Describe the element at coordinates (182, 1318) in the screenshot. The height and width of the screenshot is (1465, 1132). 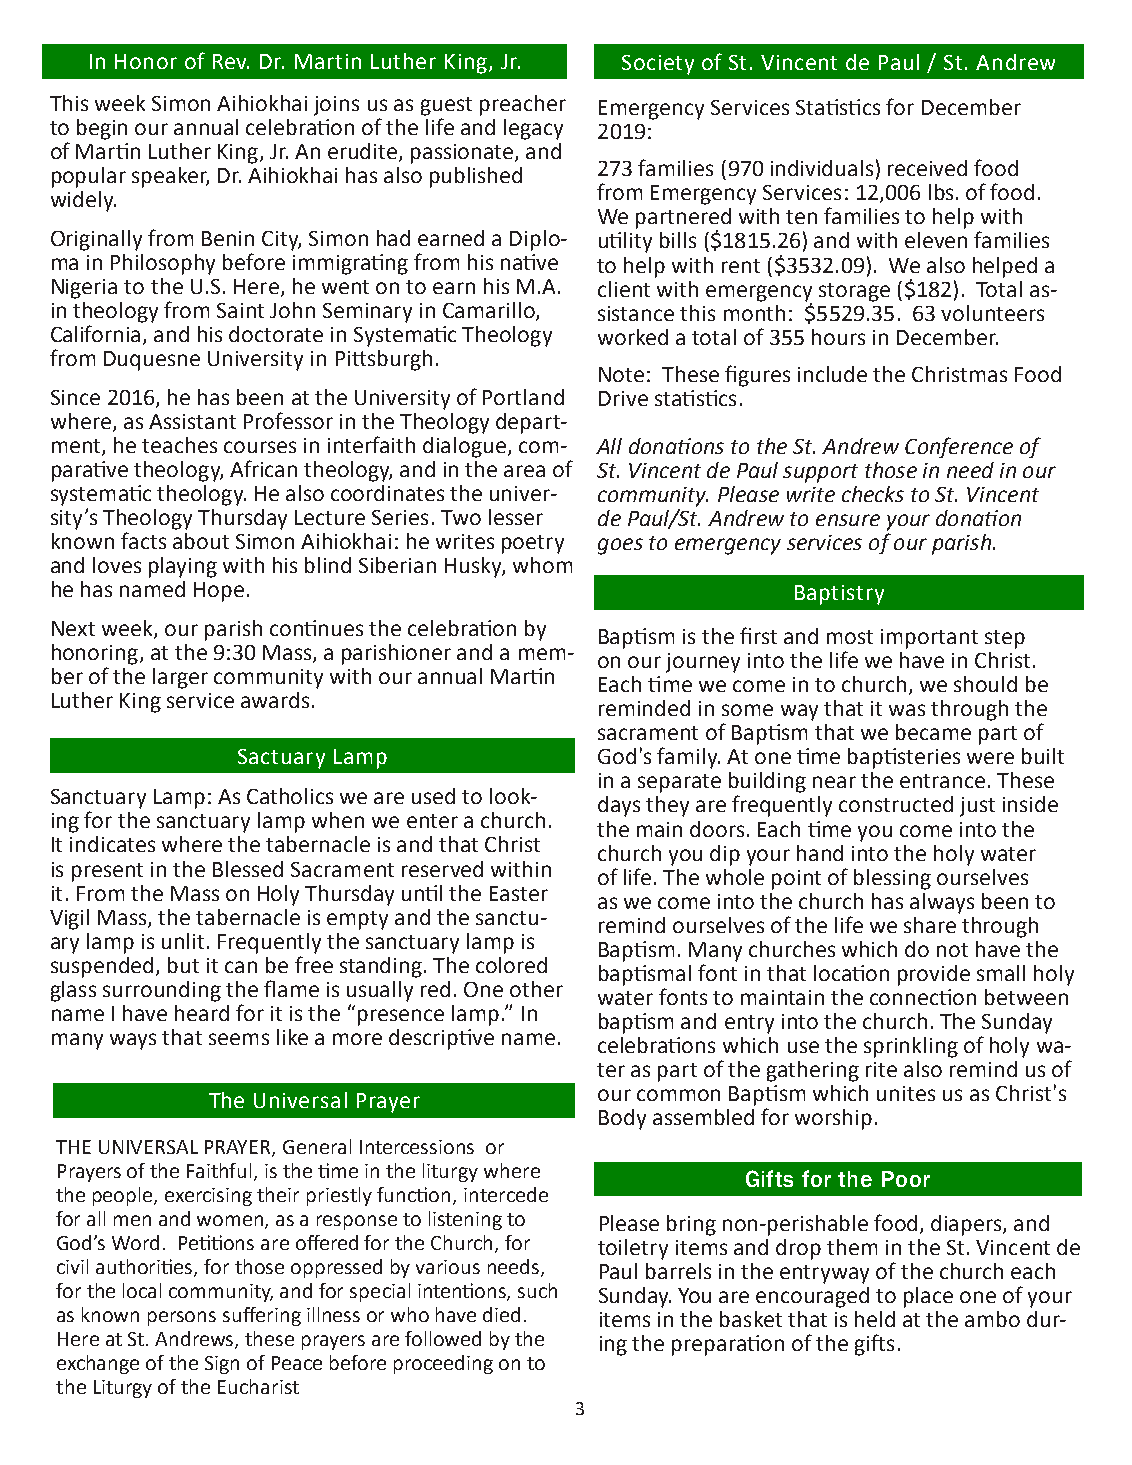
I see `persons` at that location.
